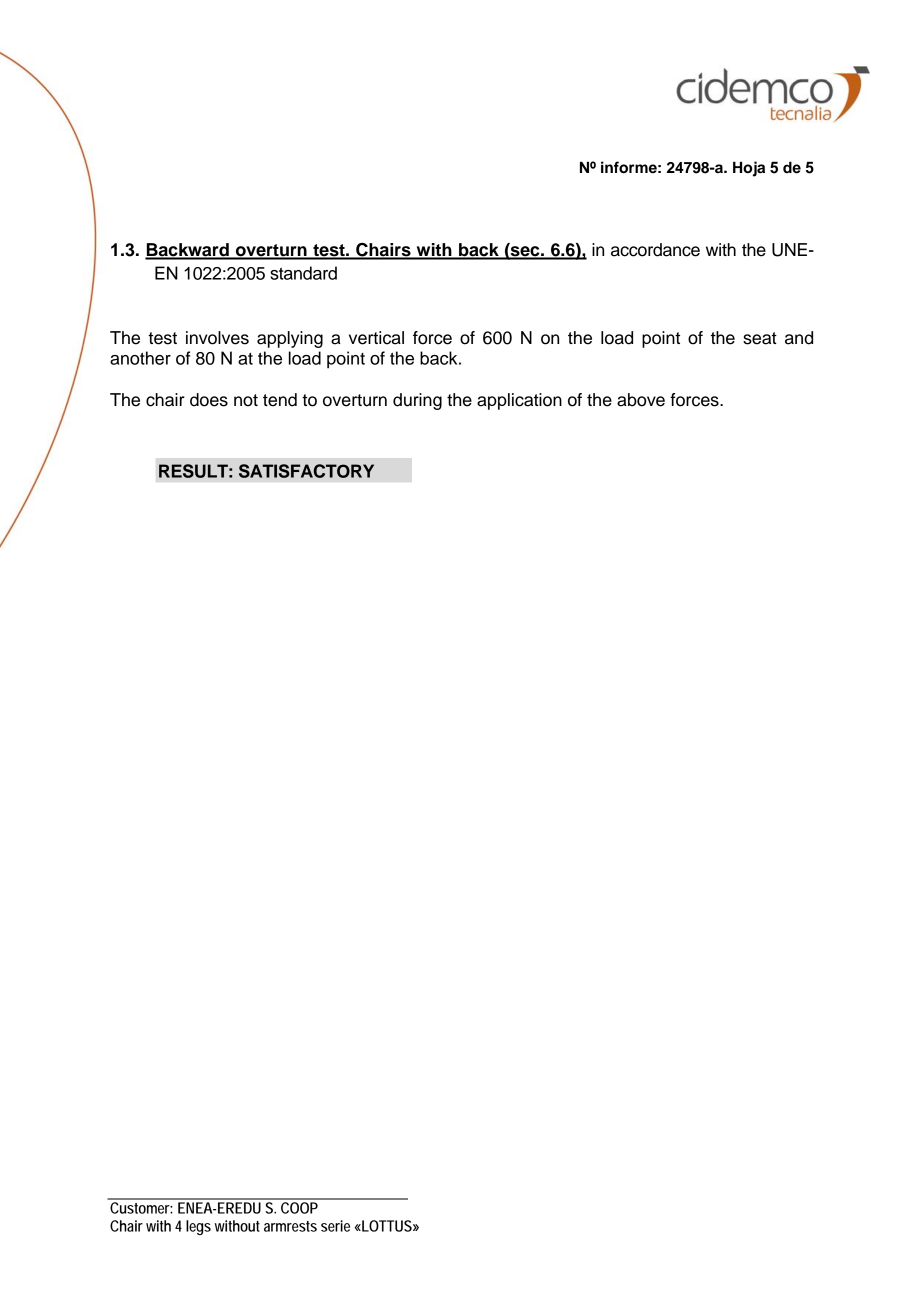 The width and height of the screenshot is (924, 1308). I want to click on accordance, so click(655, 250).
